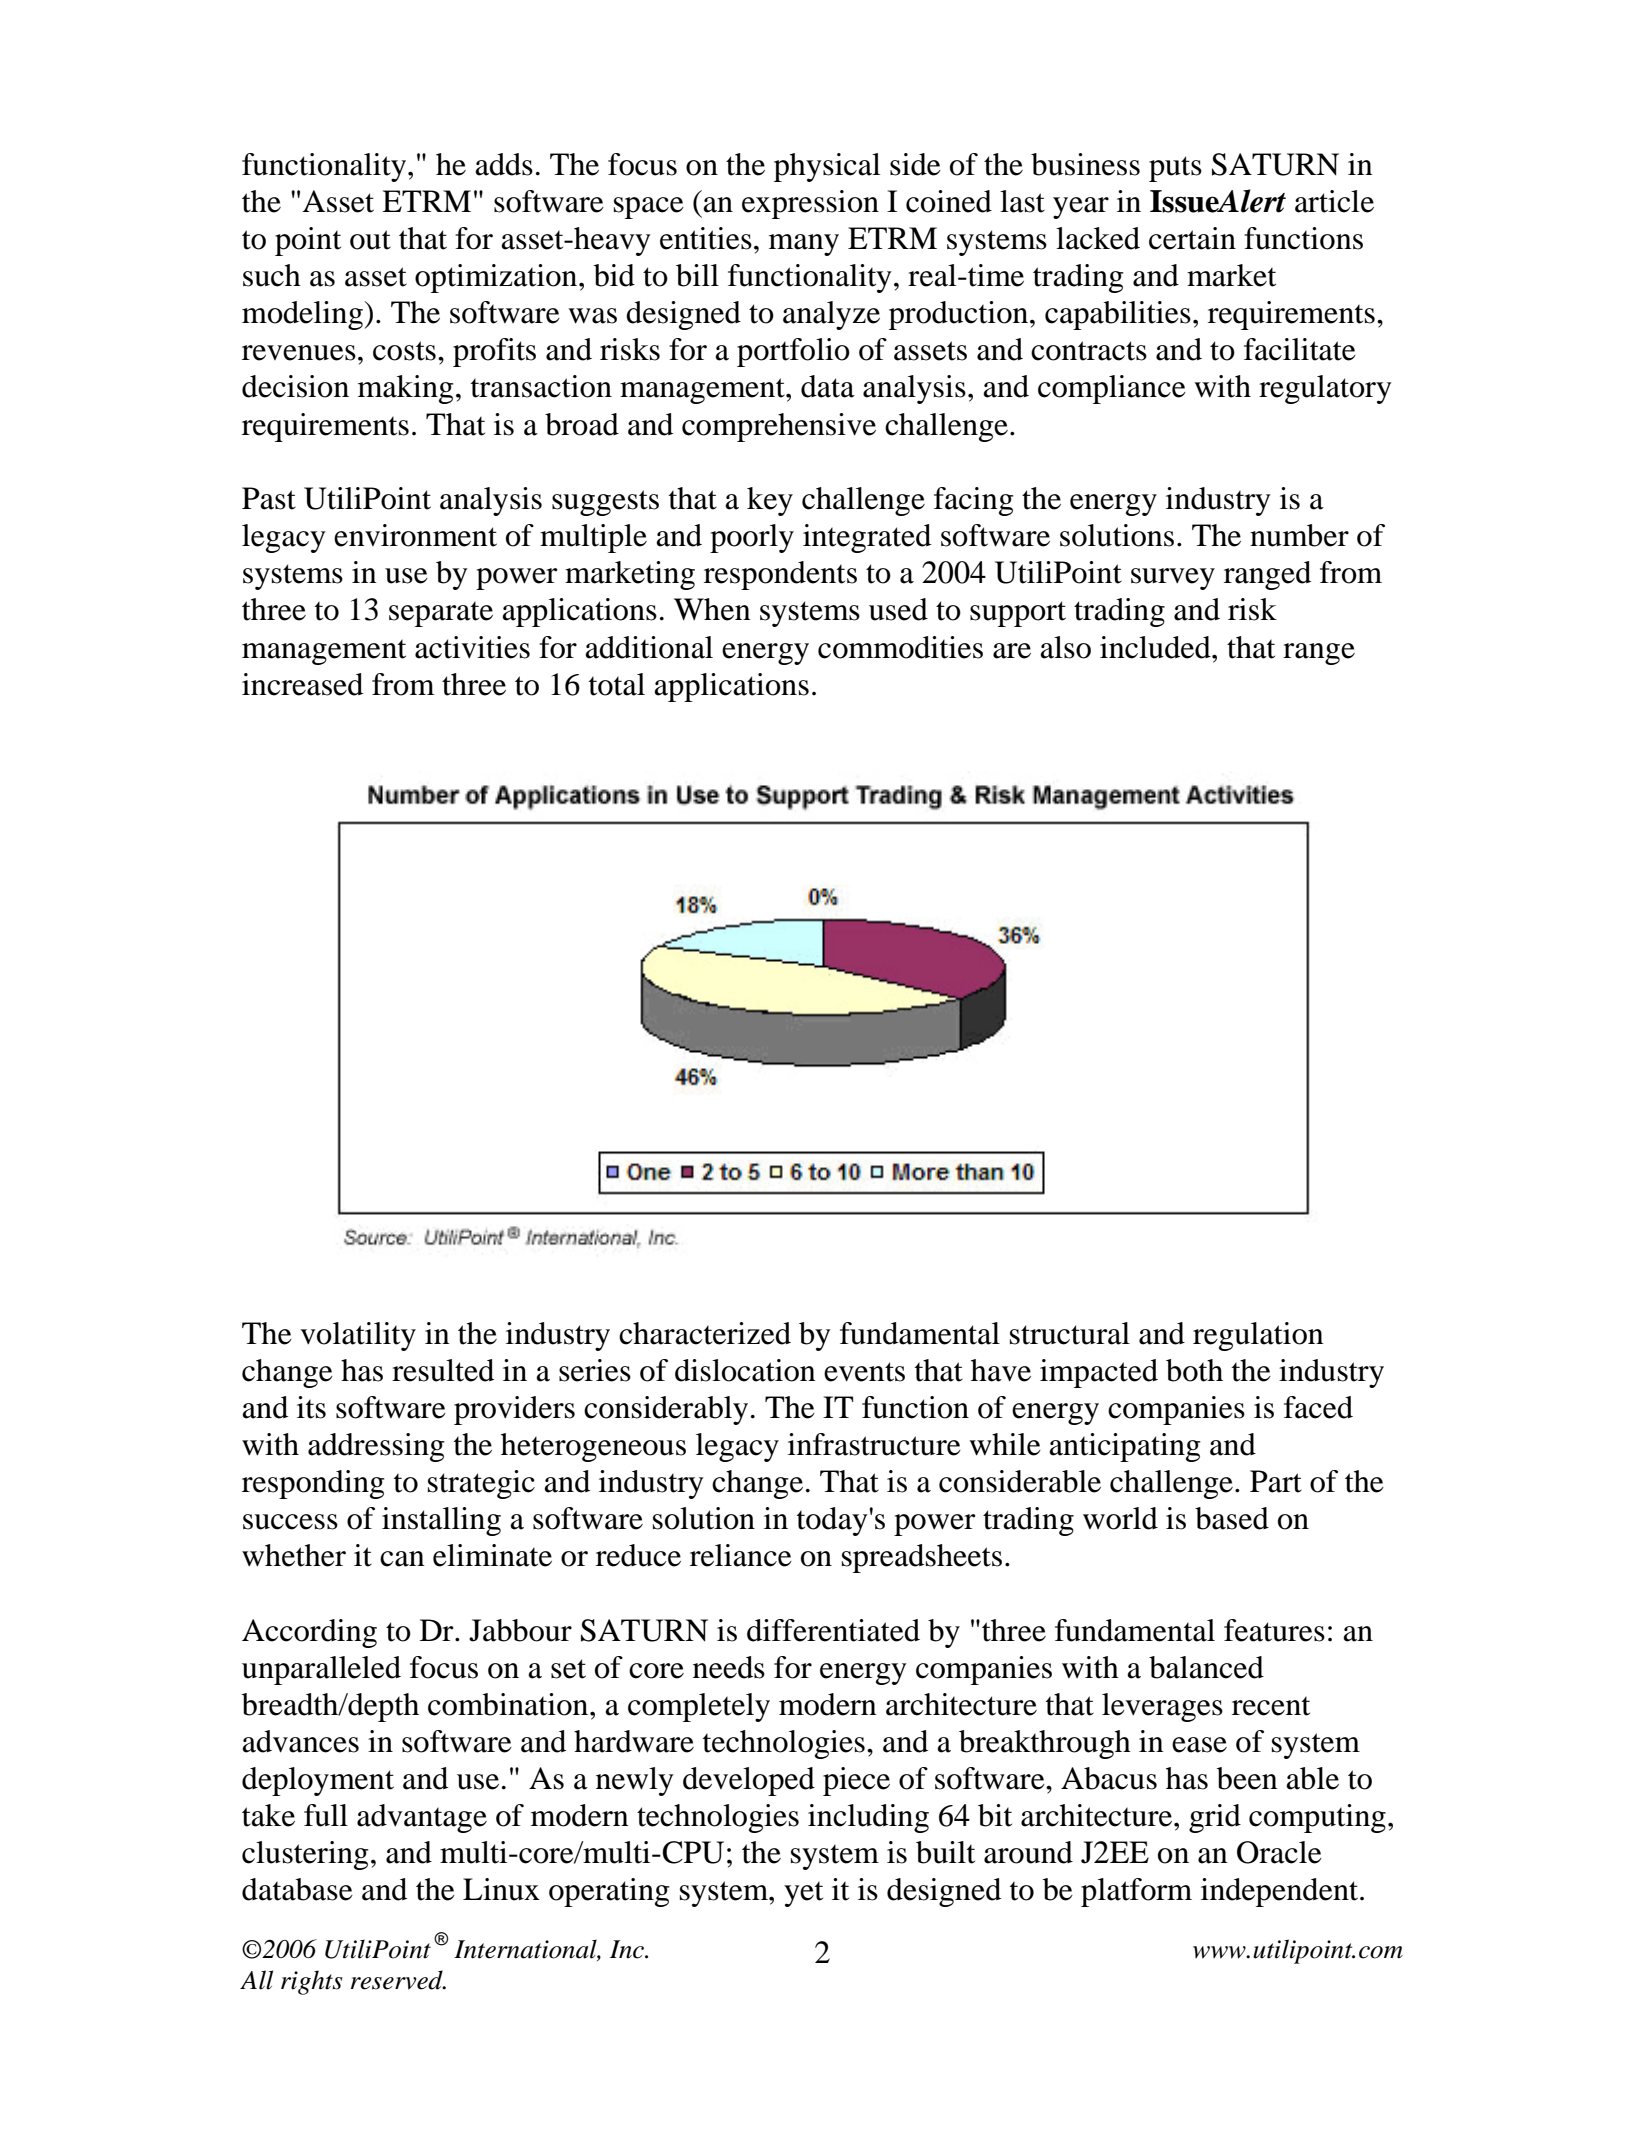 Image resolution: width=1645 pixels, height=2129 pixels. What do you see at coordinates (803, 1894) in the document?
I see `yet` at bounding box center [803, 1894].
